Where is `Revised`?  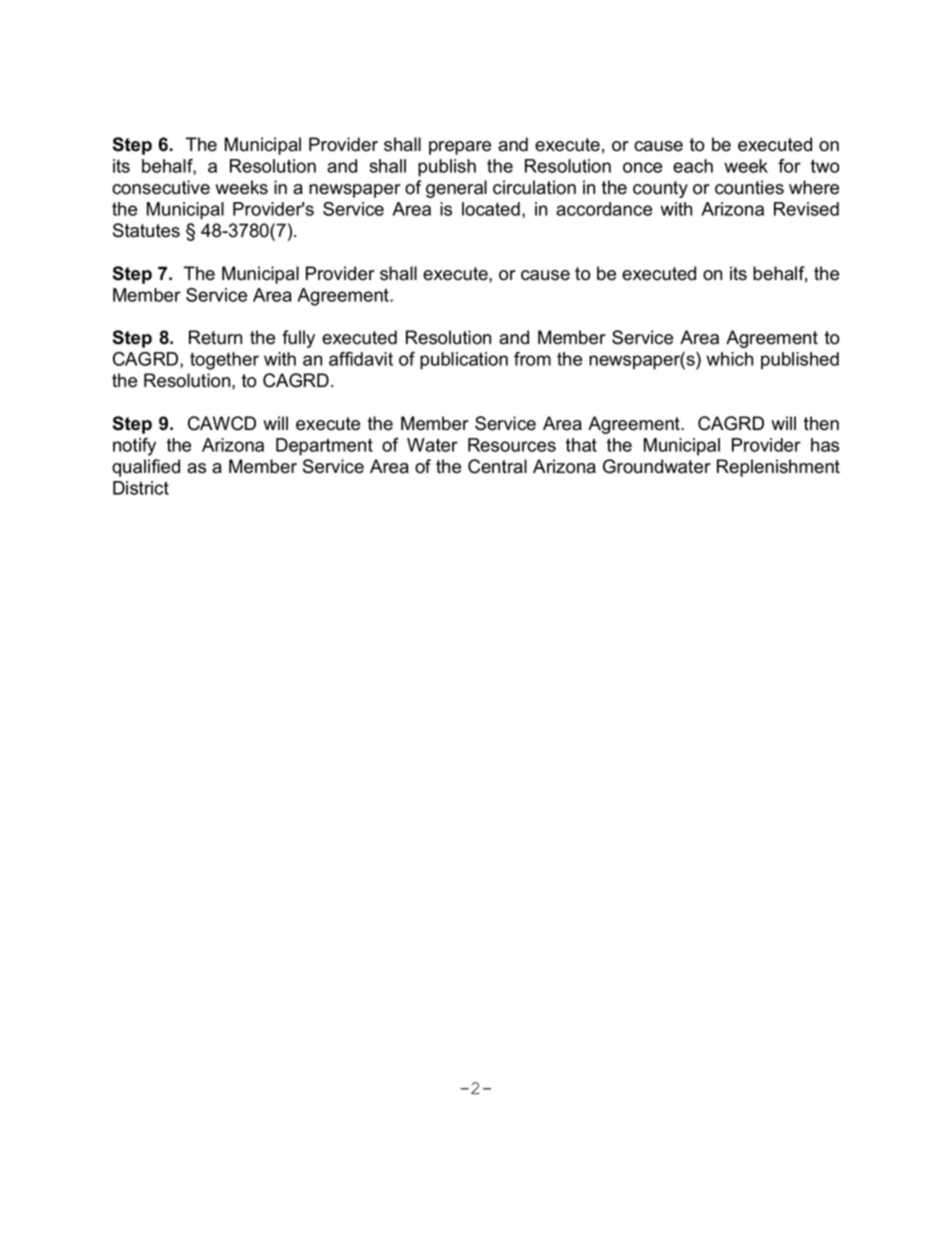 Revised is located at coordinates (806, 209).
